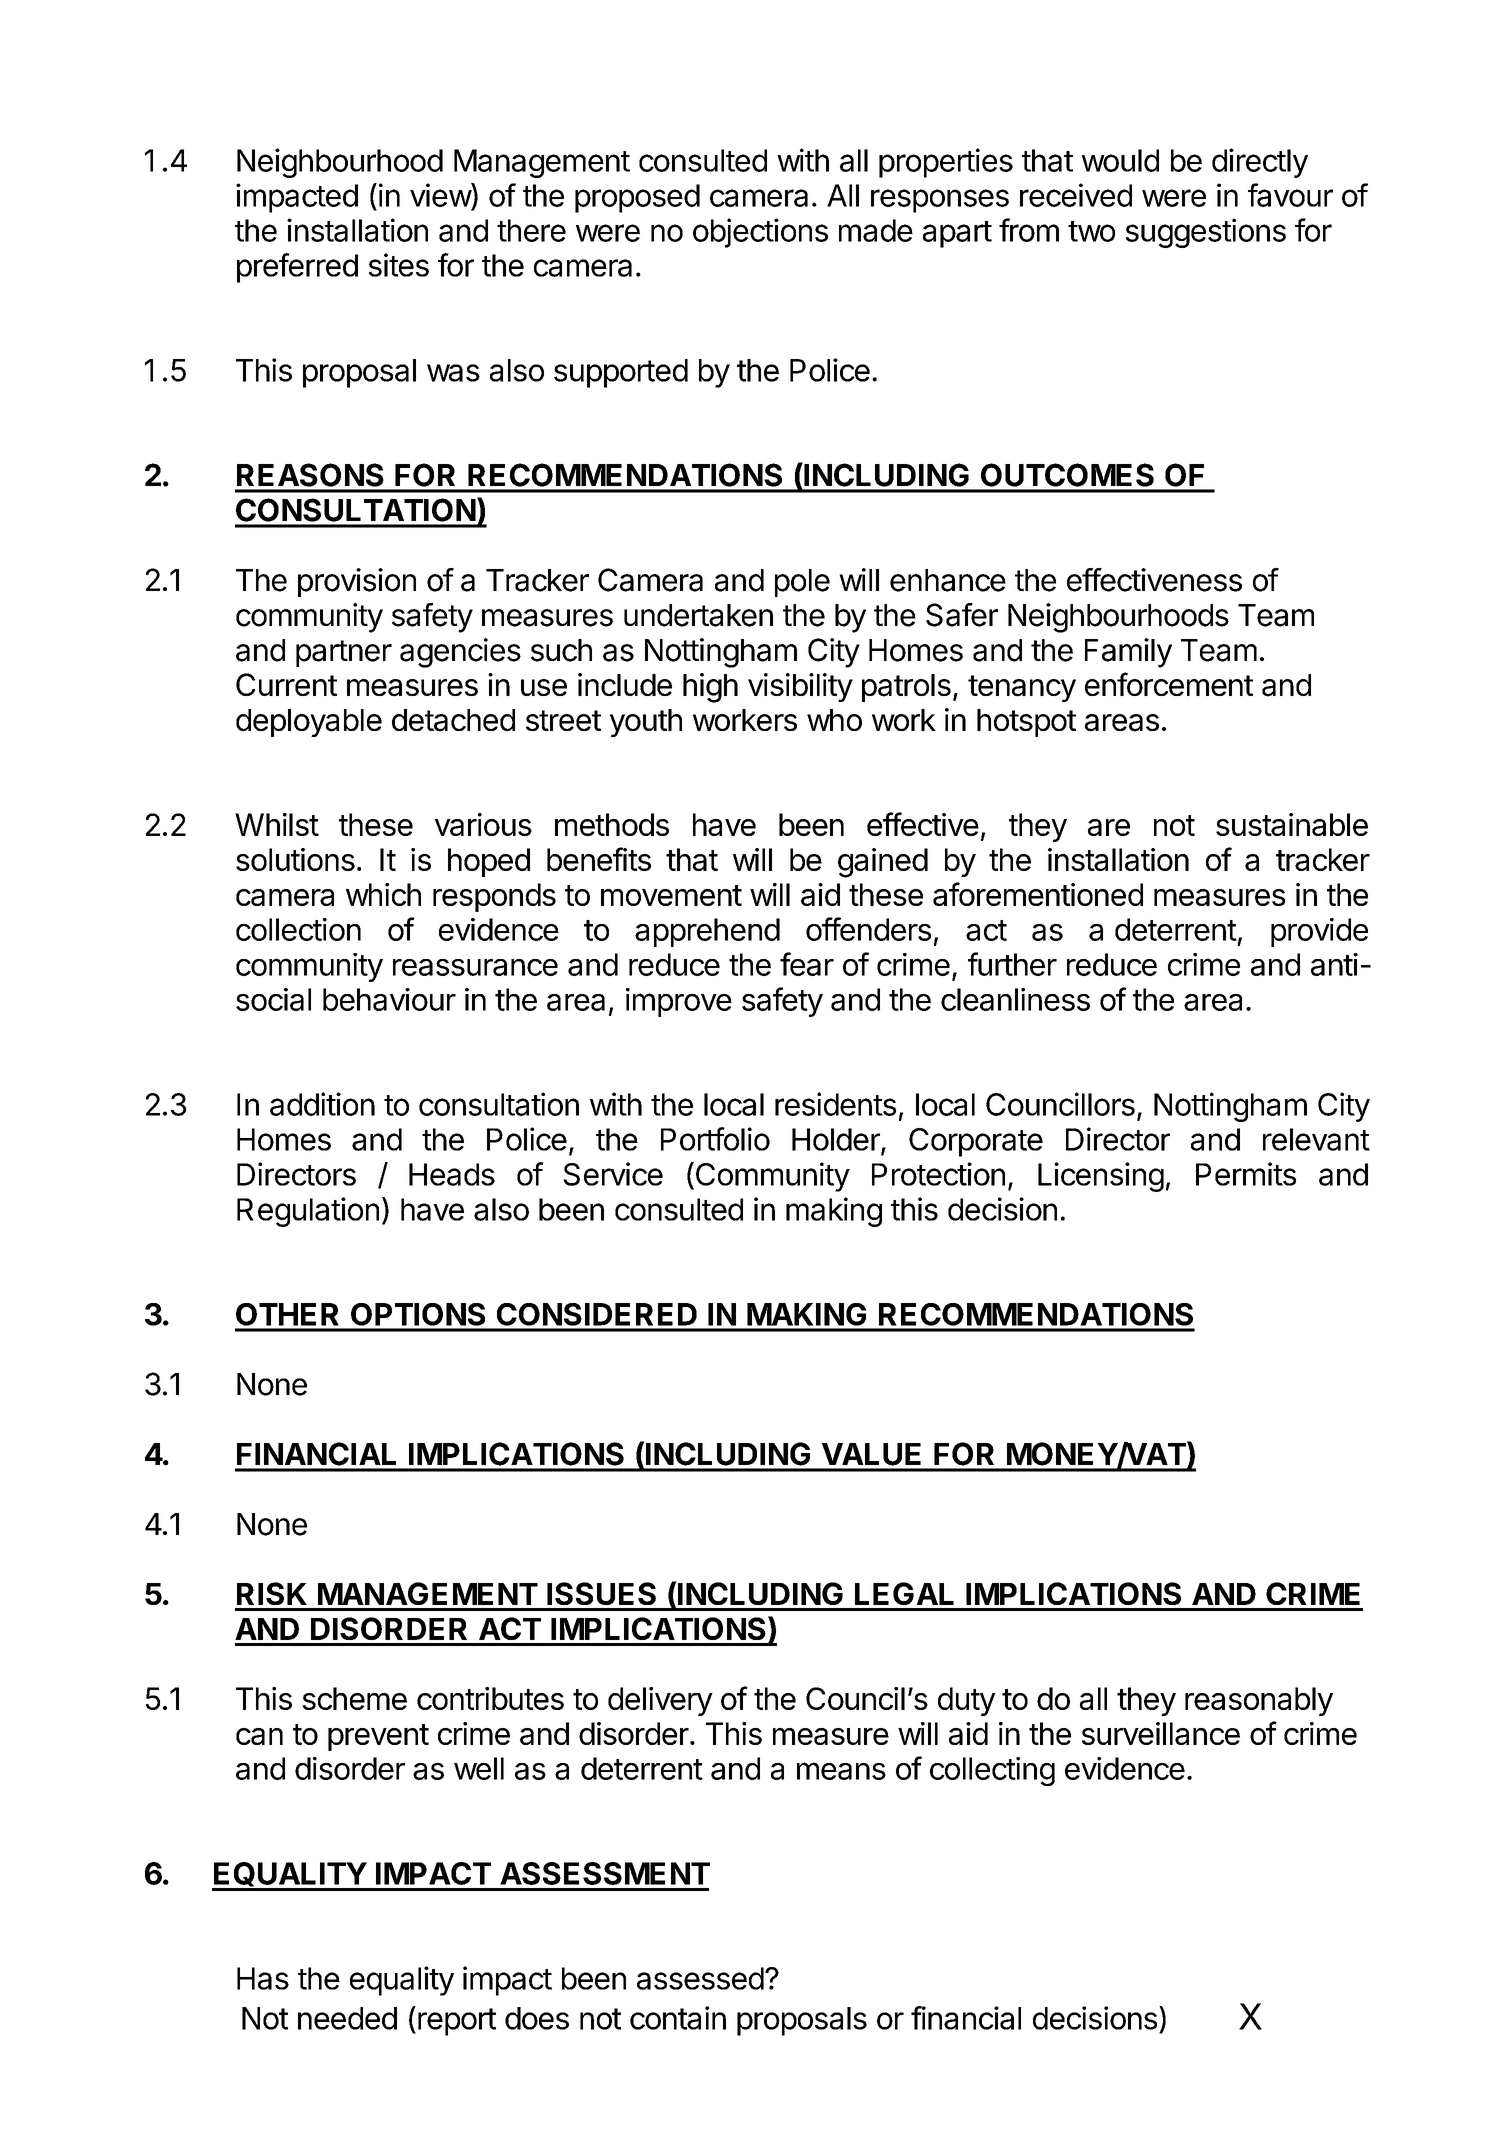  I want to click on addition, so click(322, 1104).
